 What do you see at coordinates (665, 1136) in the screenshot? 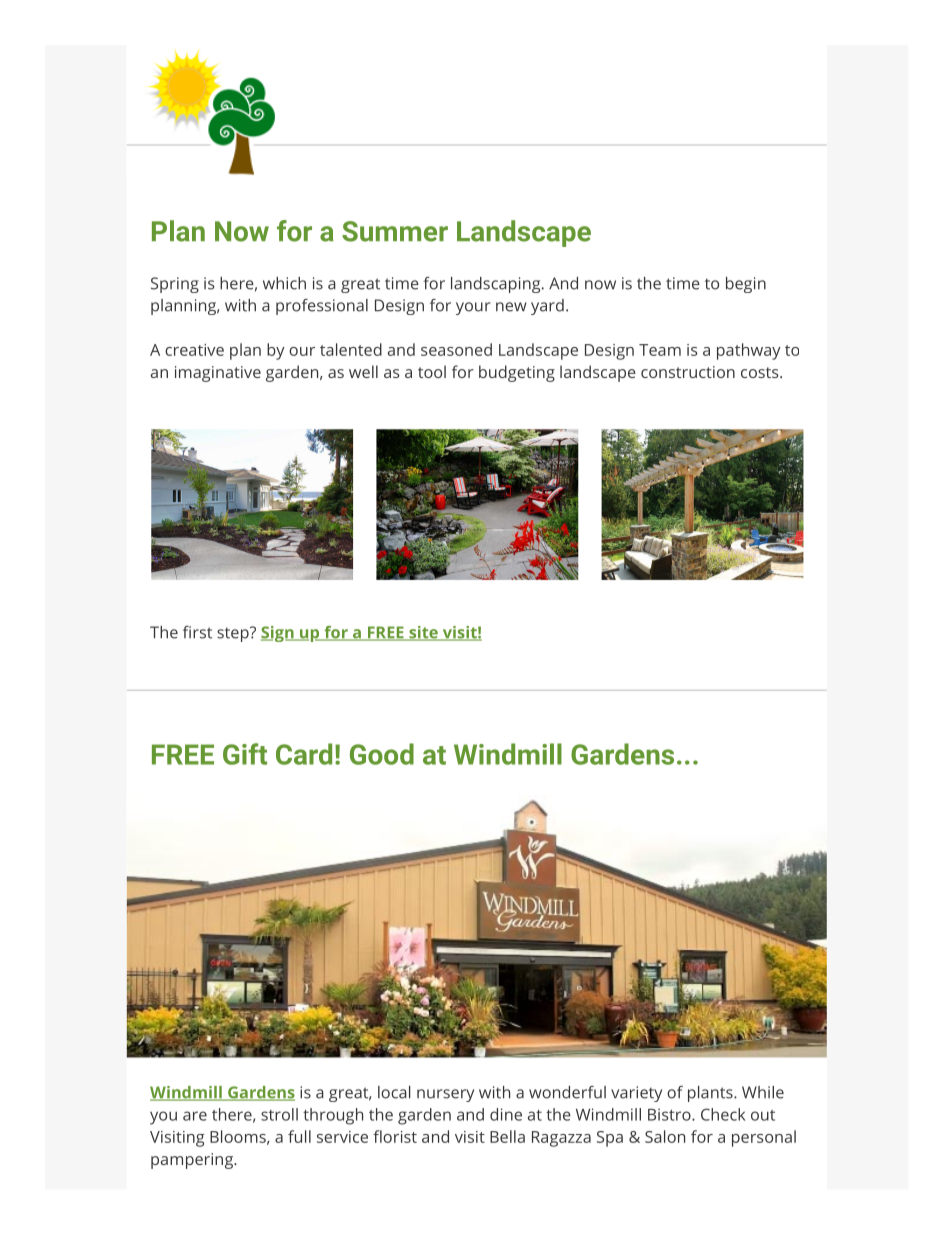
I see `Salon` at bounding box center [665, 1136].
